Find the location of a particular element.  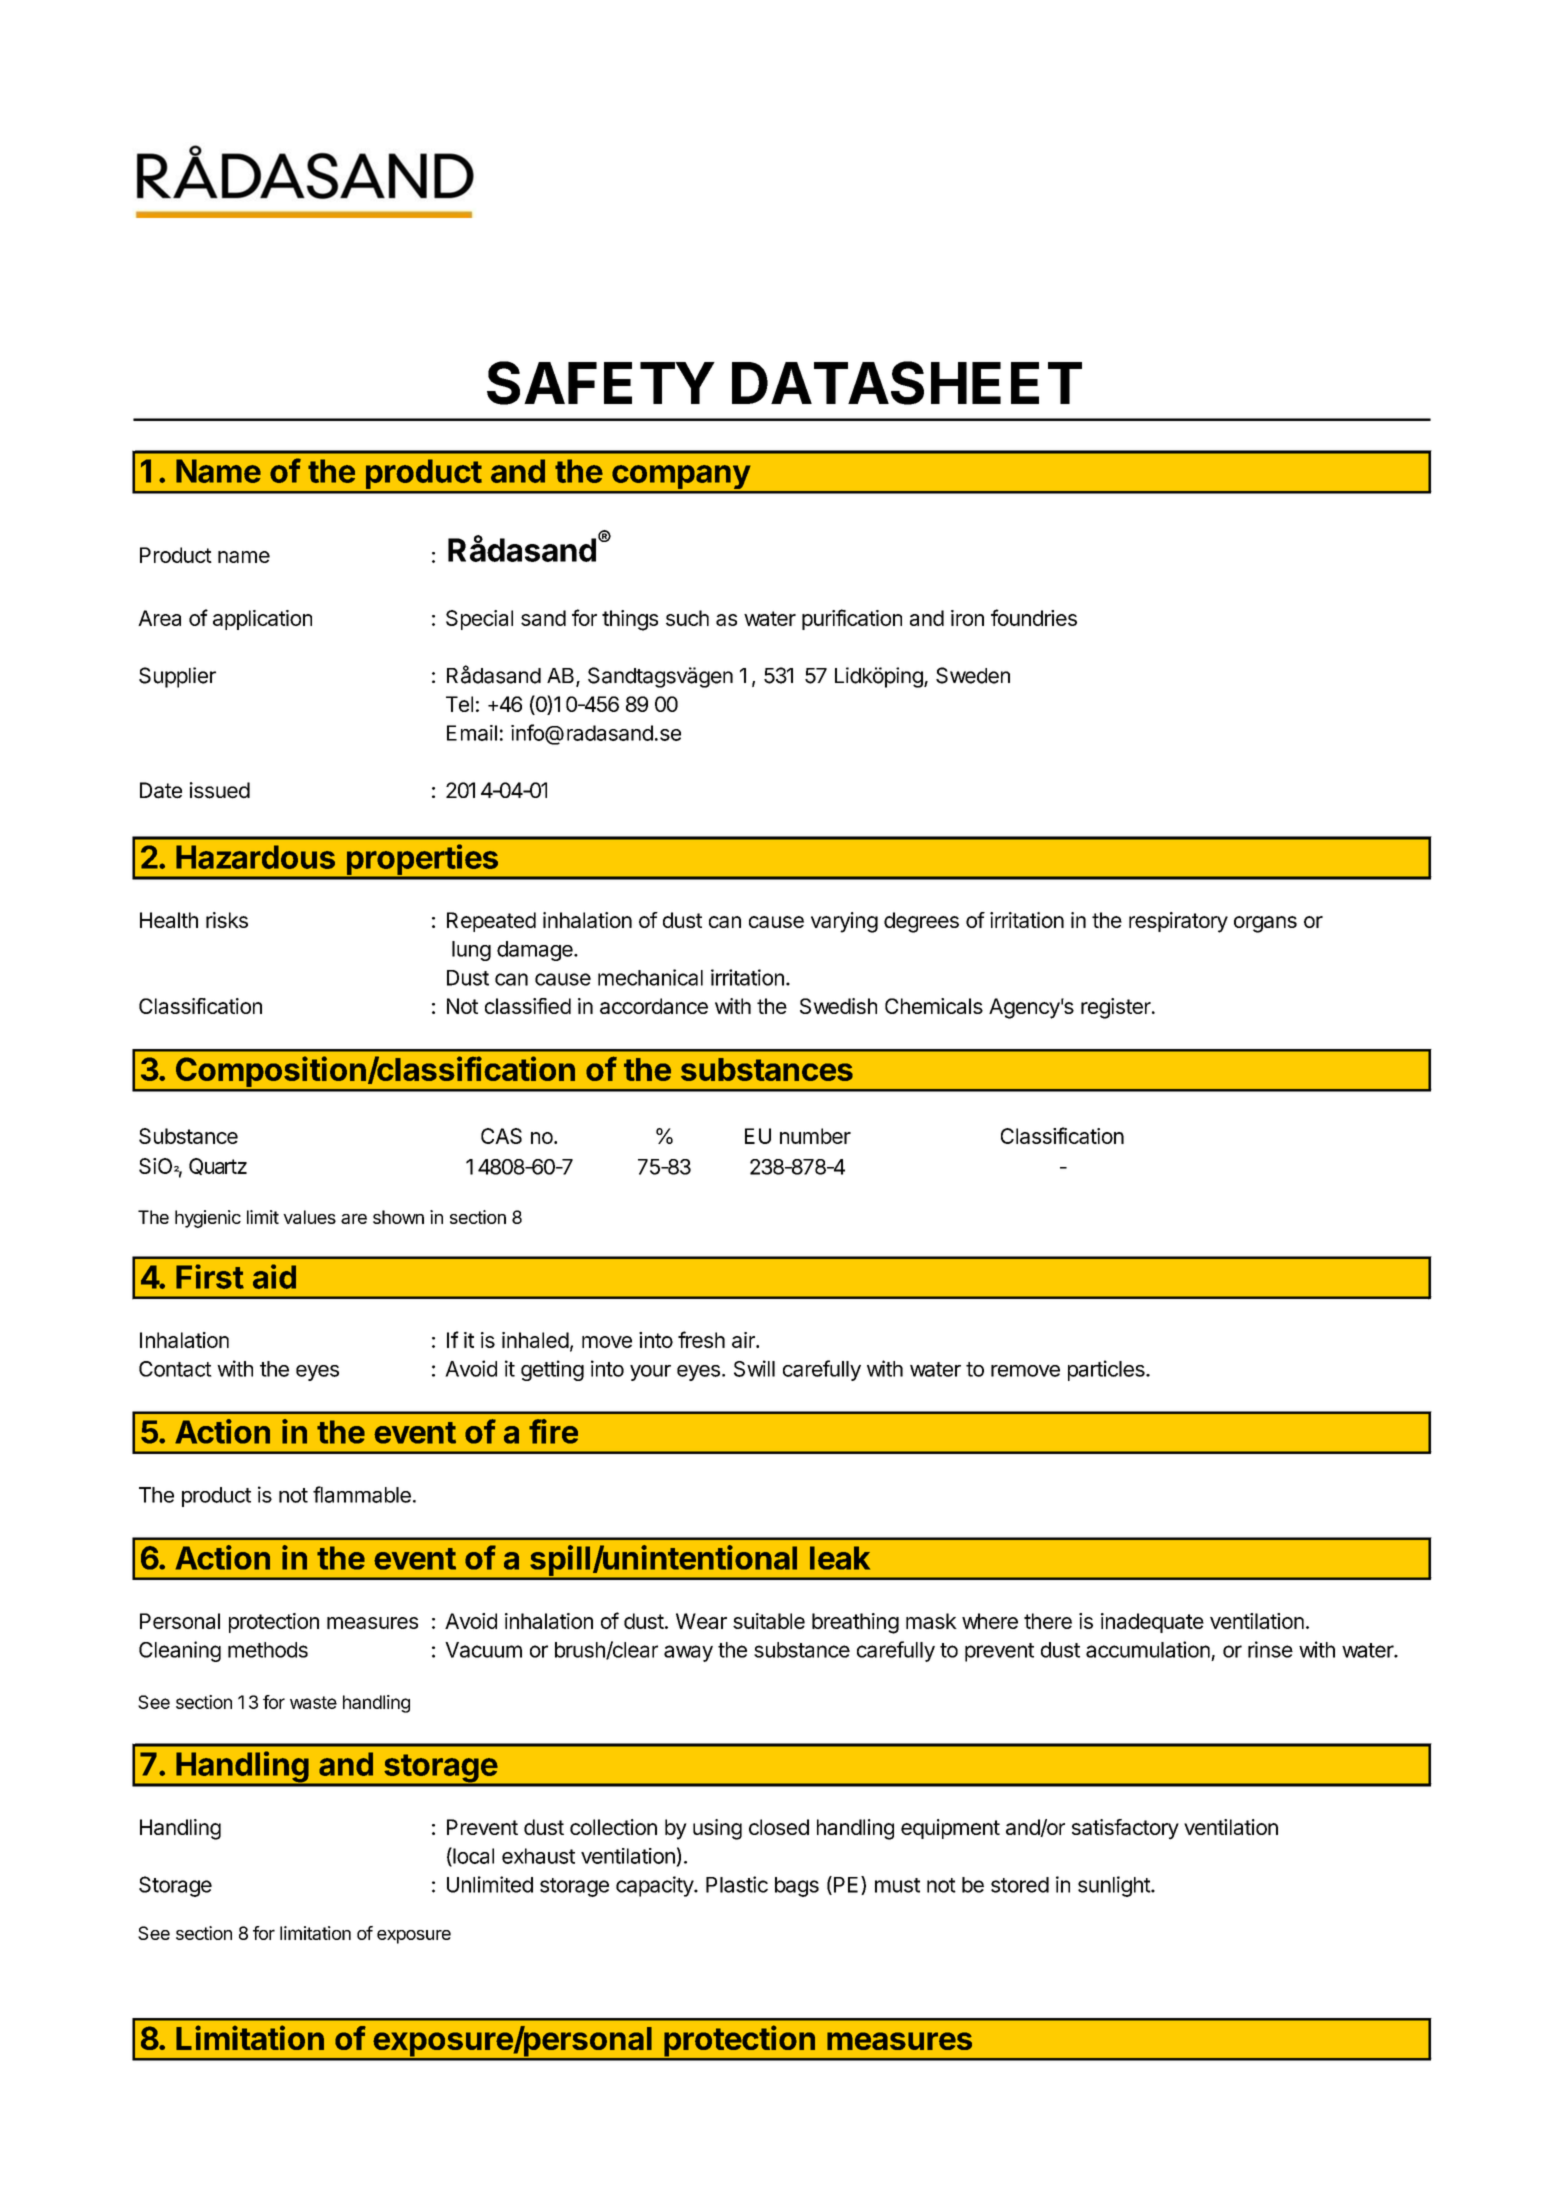

using is located at coordinates (717, 1829).
